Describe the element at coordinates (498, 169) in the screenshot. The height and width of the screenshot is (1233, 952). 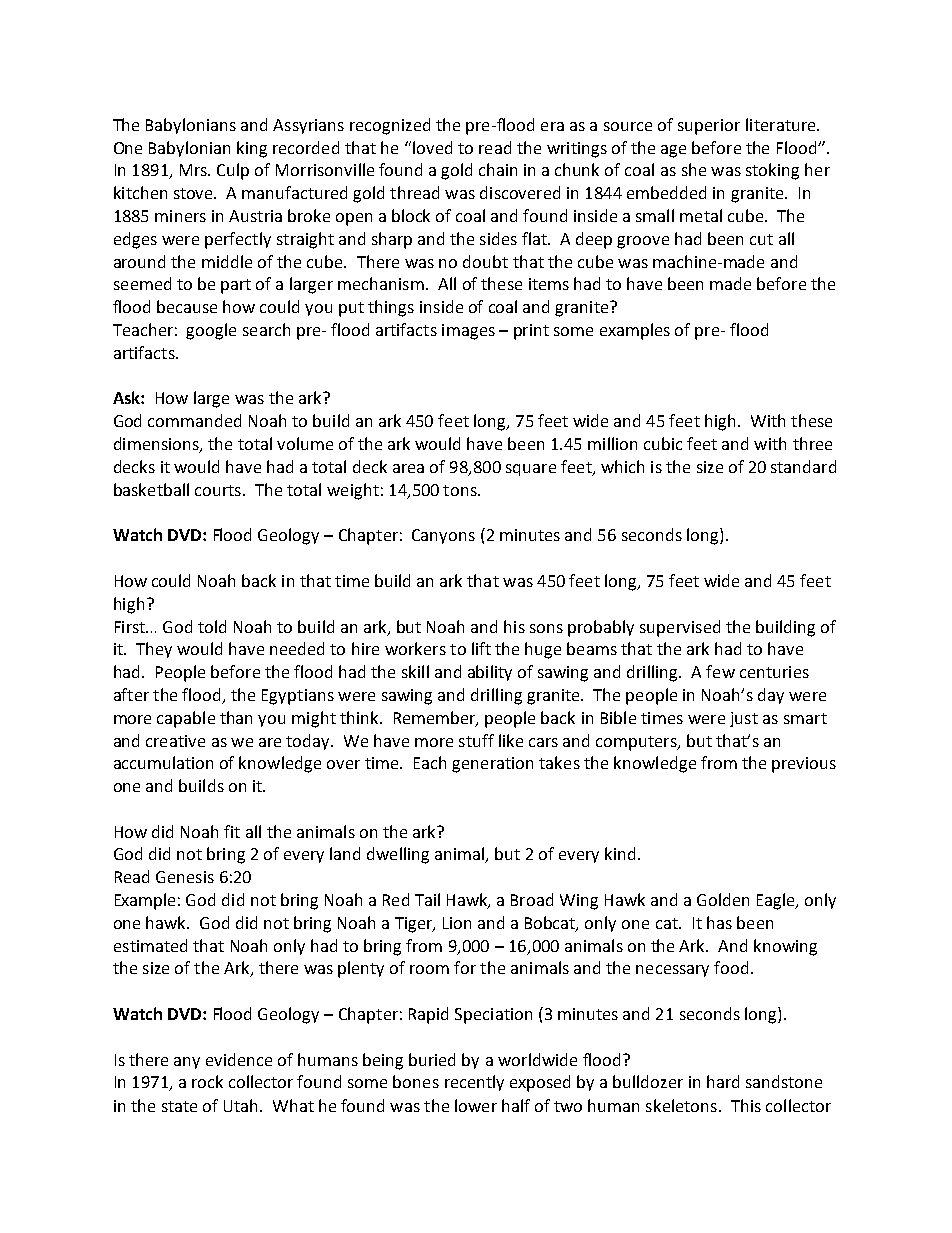
I see `chain` at that location.
